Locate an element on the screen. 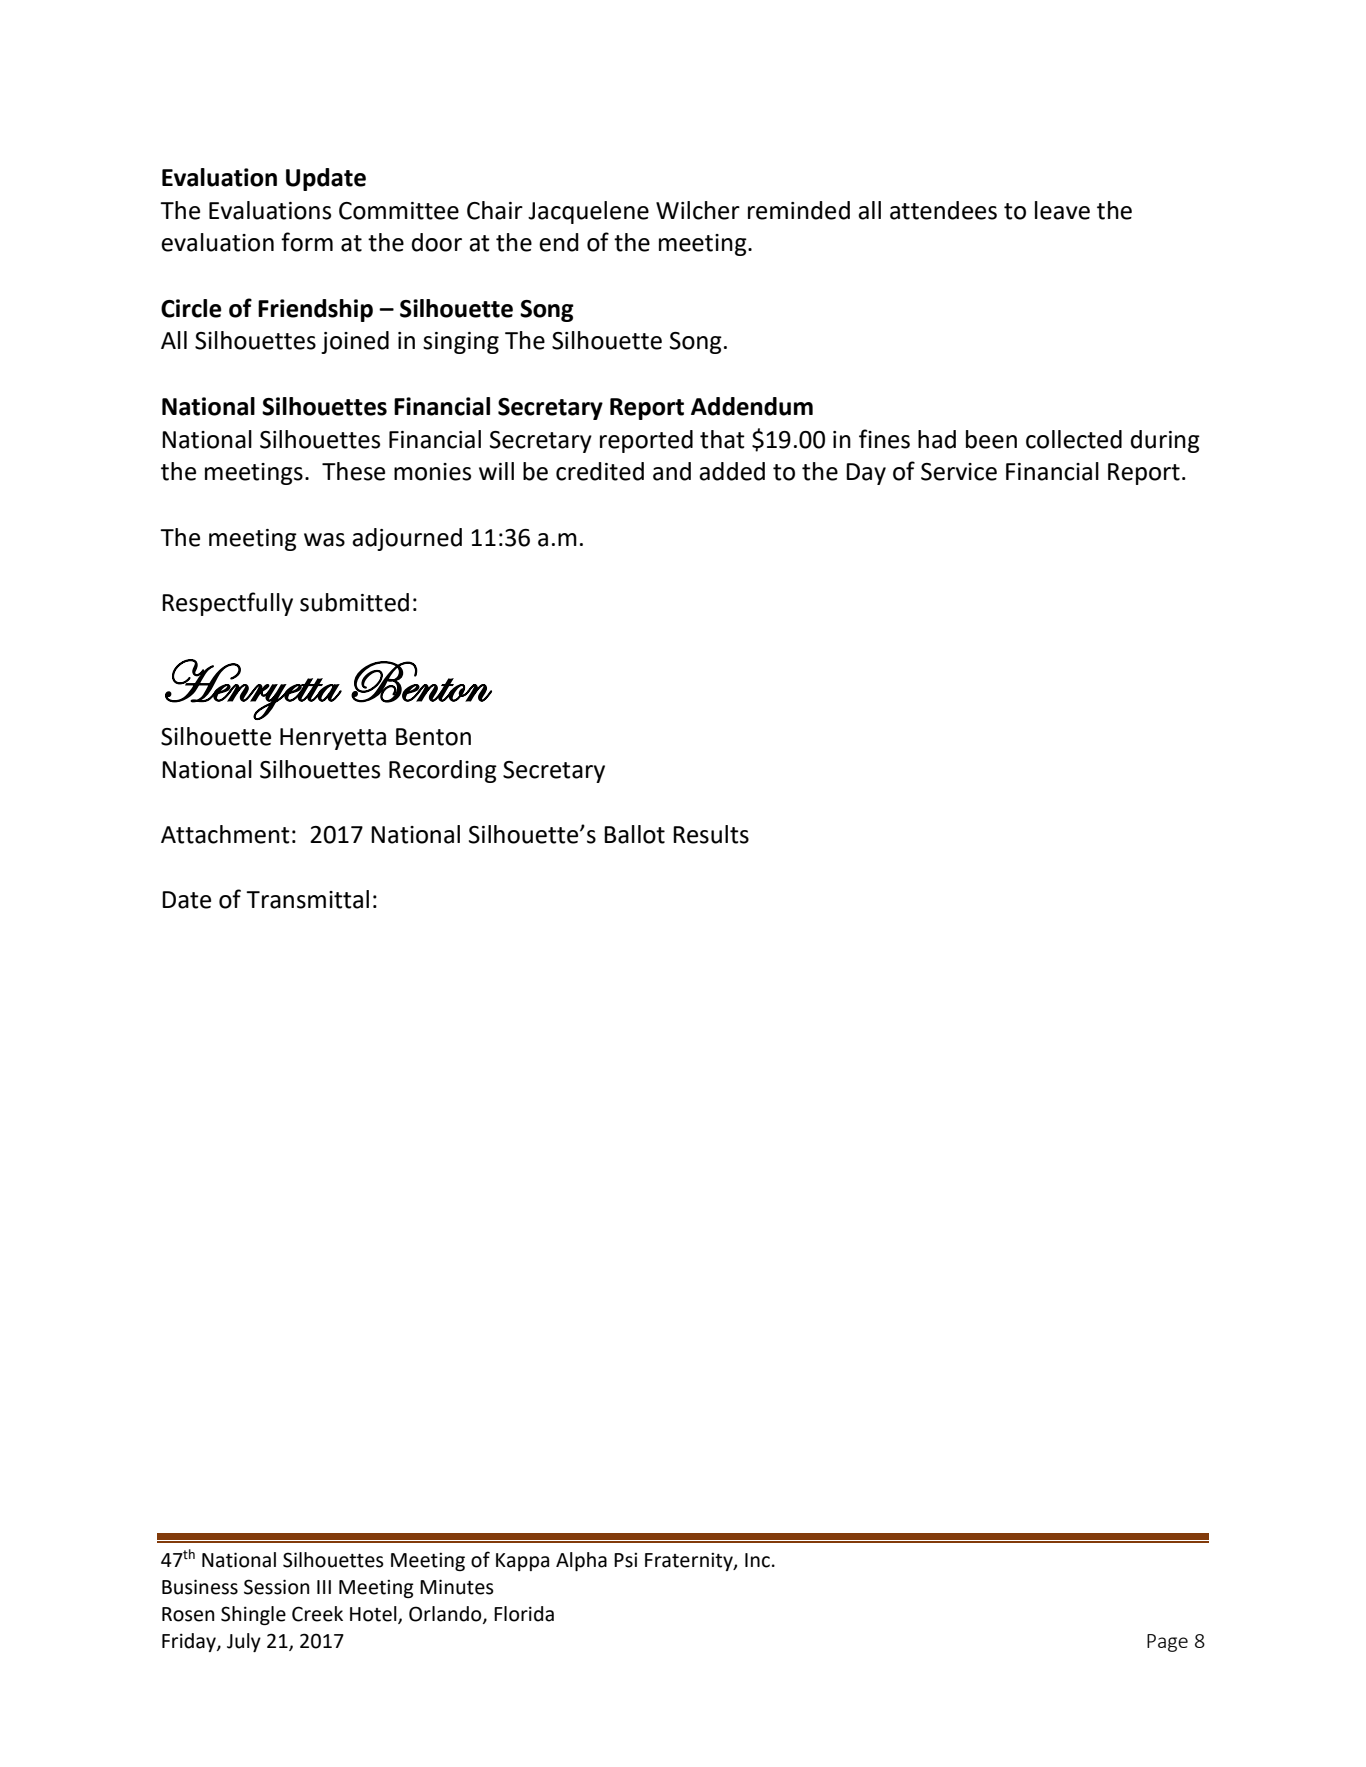  Results is located at coordinates (711, 834).
